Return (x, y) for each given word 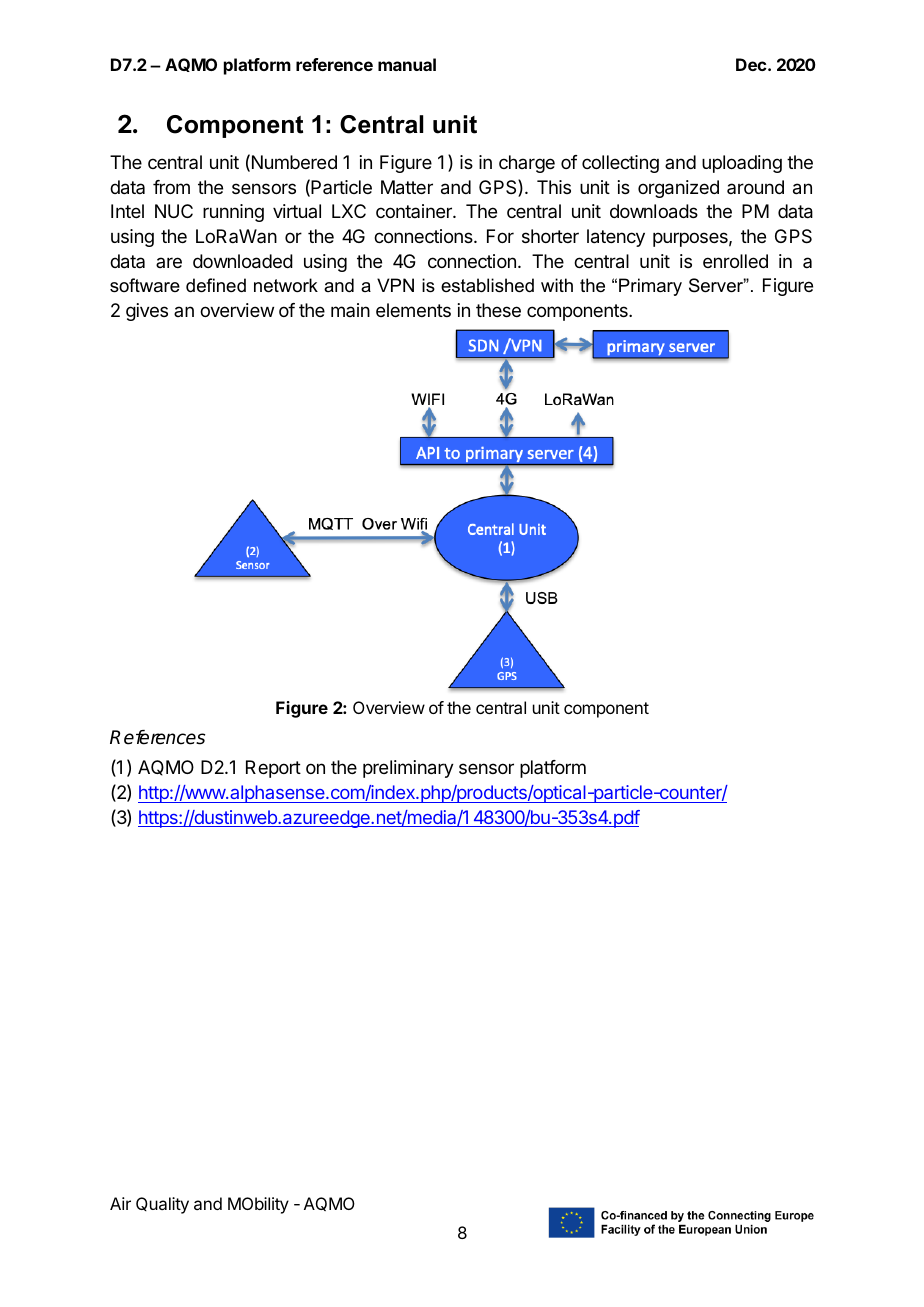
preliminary (408, 769)
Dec (752, 64)
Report (273, 769)
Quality (162, 1205)
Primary (650, 287)
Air (120, 1203)
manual (407, 64)
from (171, 187)
